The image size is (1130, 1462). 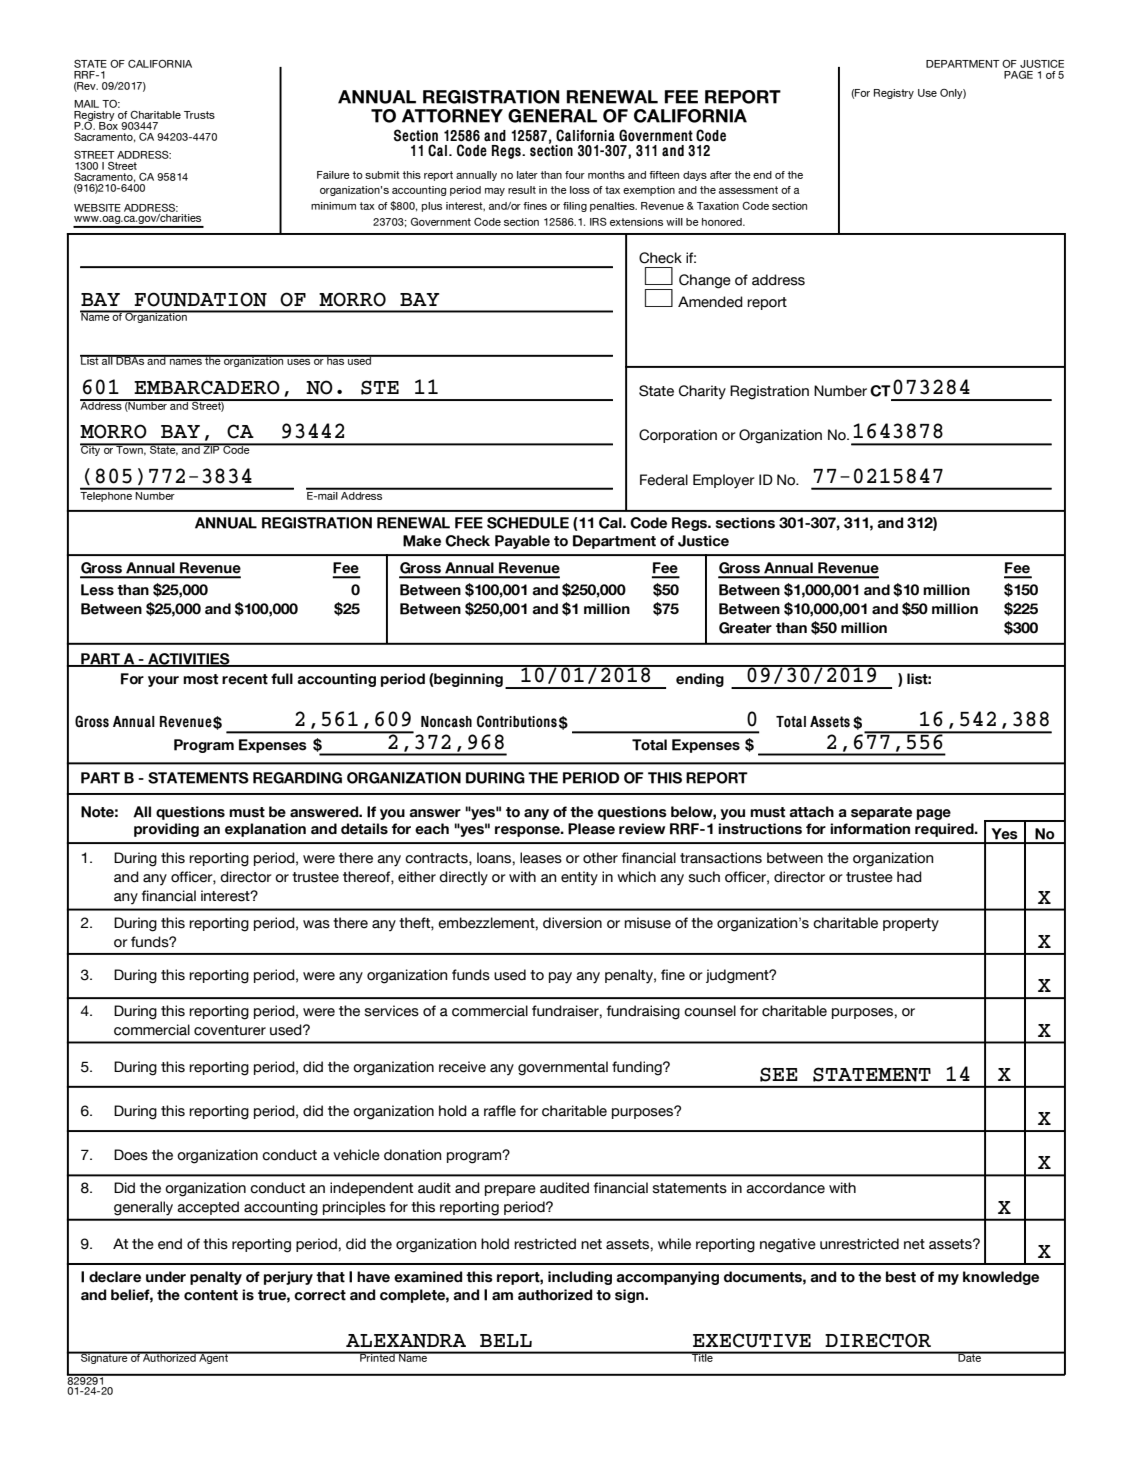 I want to click on Trusts, so click(x=199, y=115).
